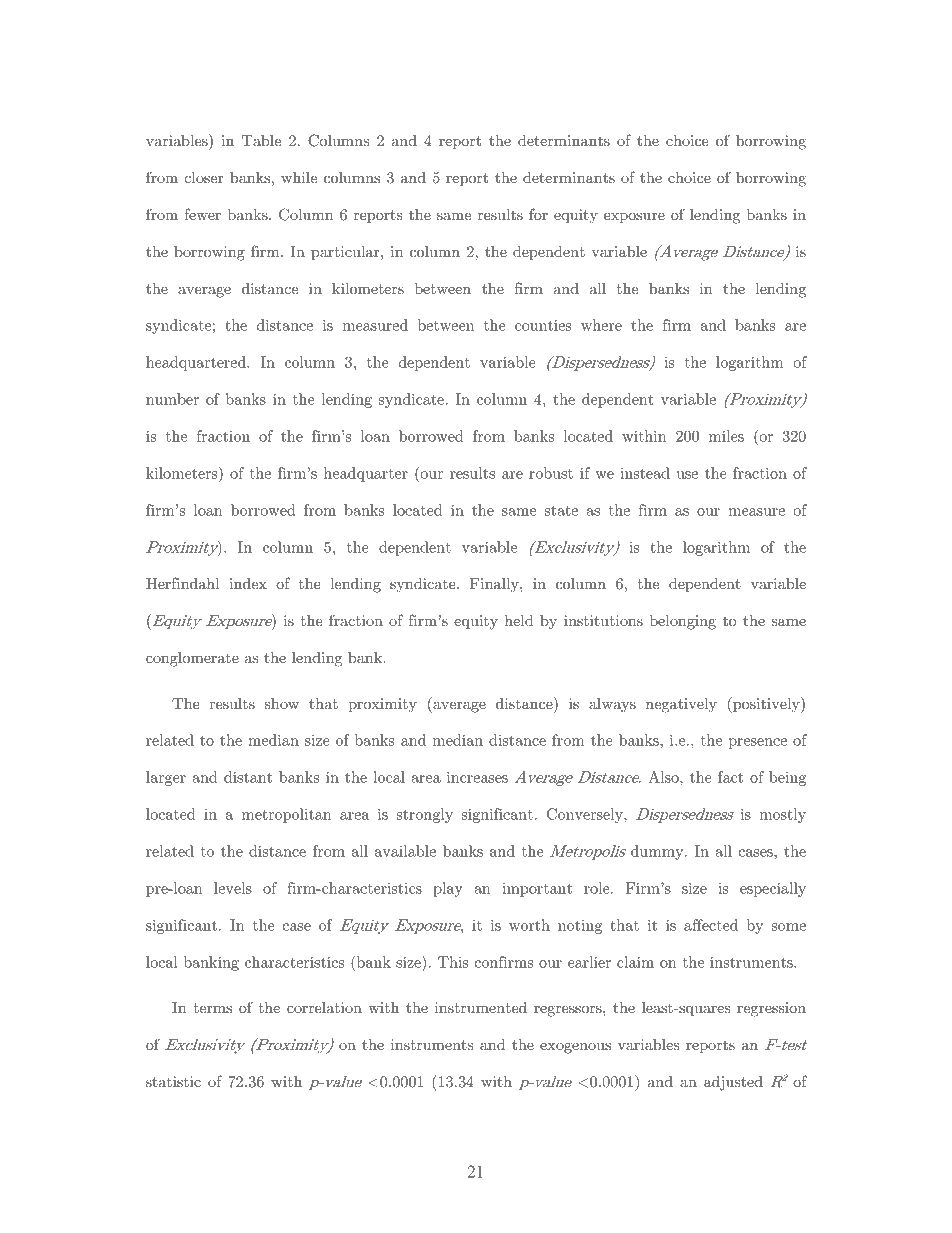  Describe the element at coordinates (601, 325) in the screenshot. I see `where` at that location.
